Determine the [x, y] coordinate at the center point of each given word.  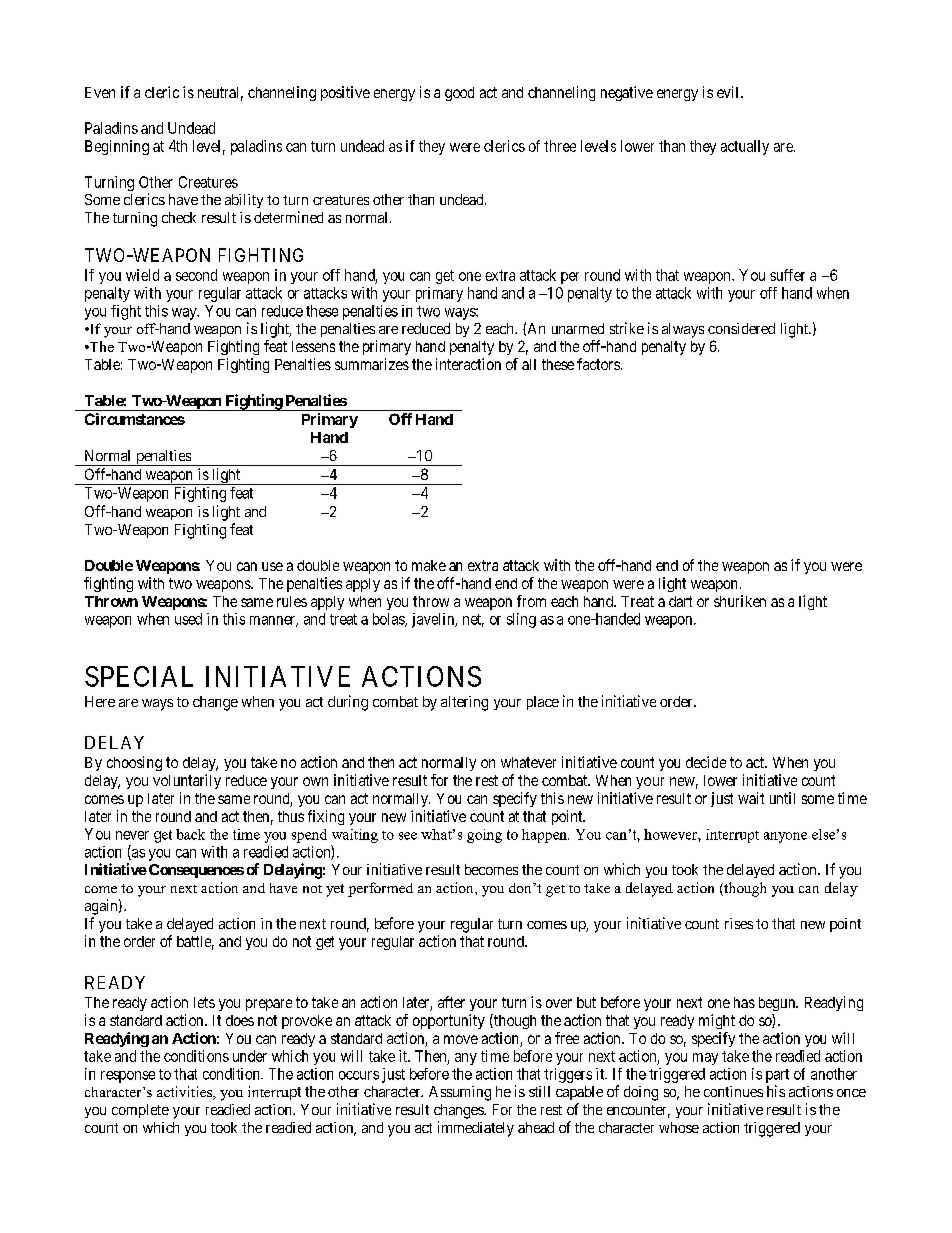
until [782, 798]
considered [741, 328]
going [484, 836]
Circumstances [135, 419]
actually [745, 147]
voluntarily [187, 781]
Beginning [117, 147]
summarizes [372, 364]
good [459, 94]
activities [185, 1093]
